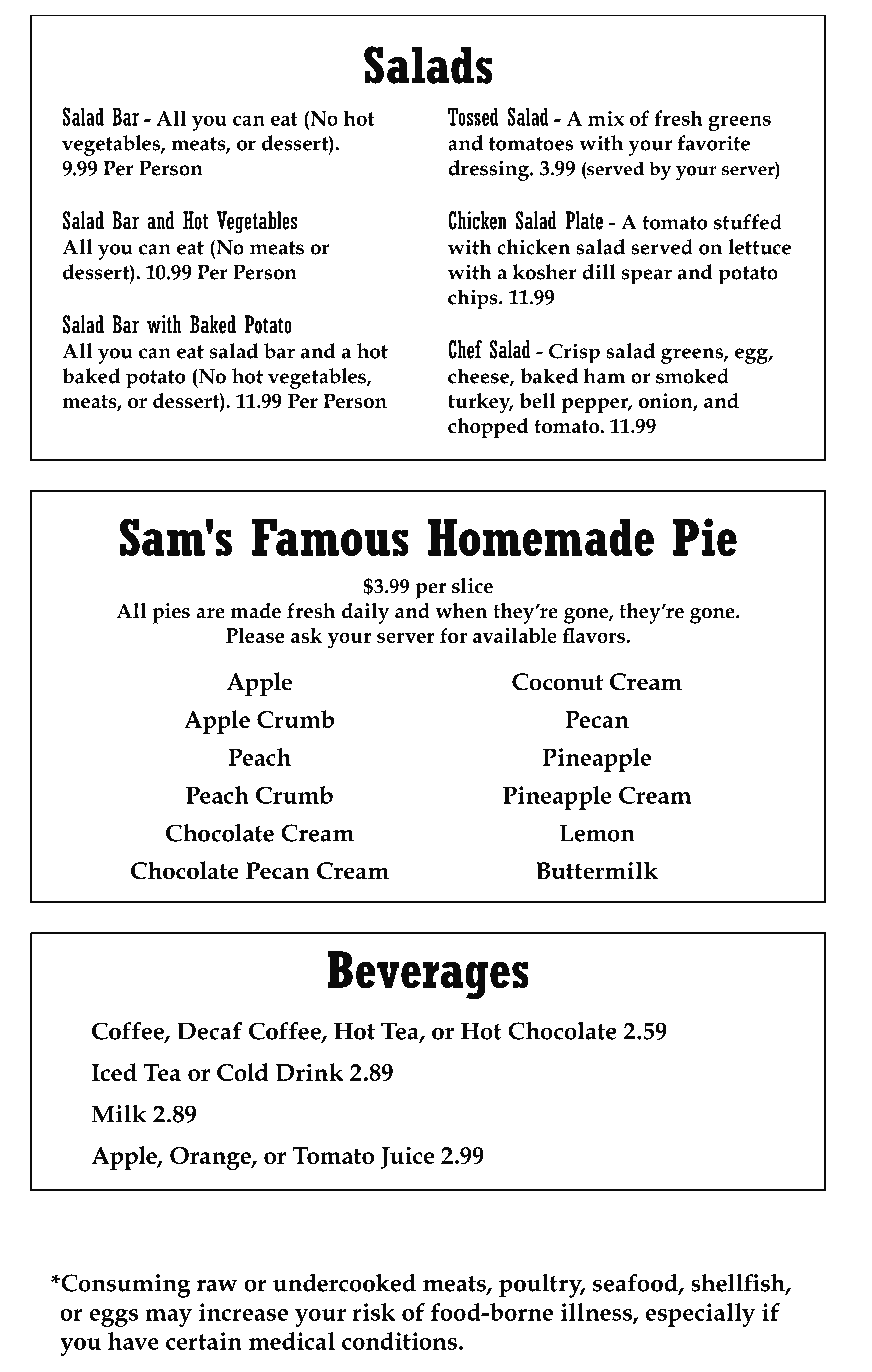 This image has height=1372, width=872. I want to click on may, so click(168, 1318).
